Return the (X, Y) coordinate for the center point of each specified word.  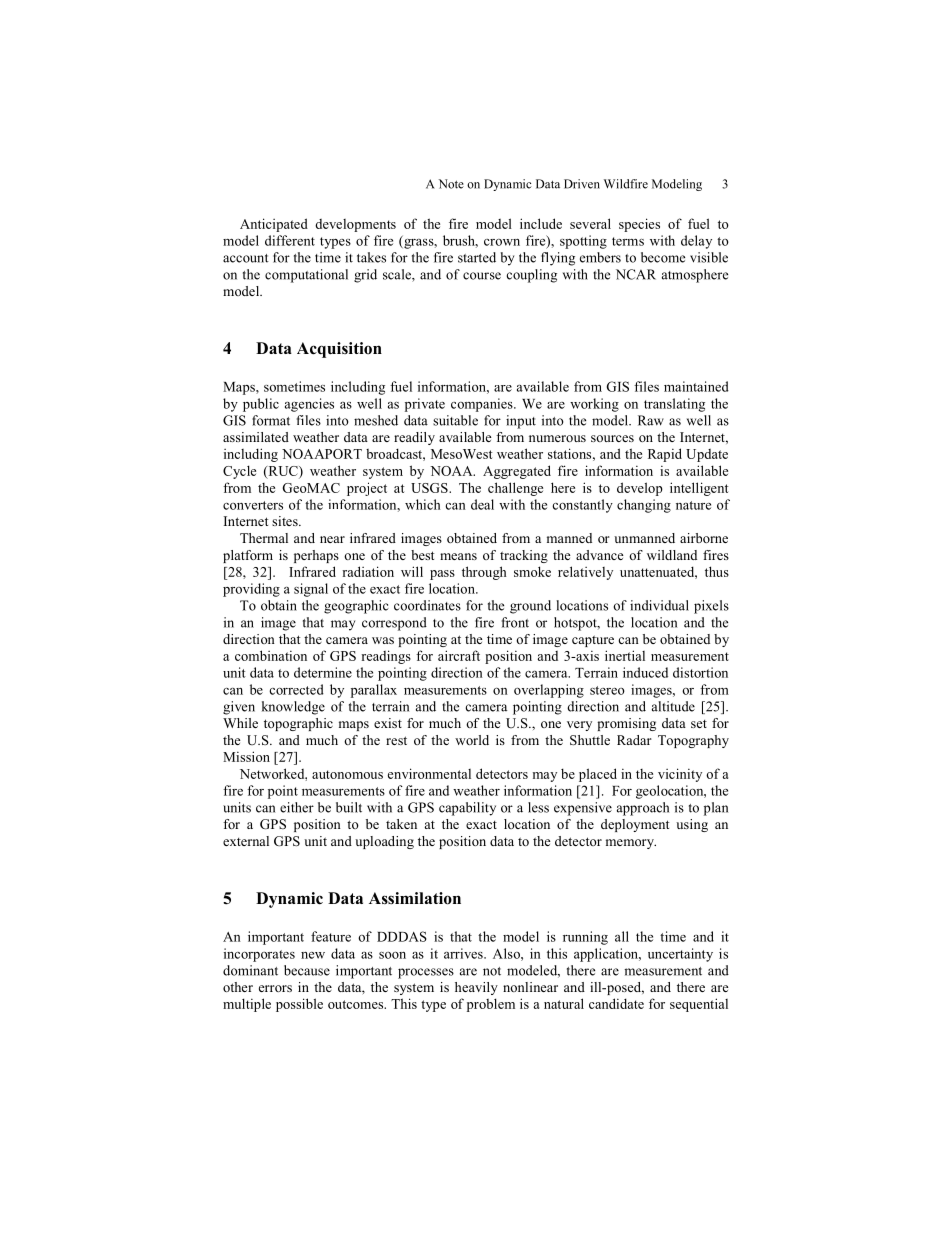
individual (659, 605)
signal (311, 590)
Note (451, 184)
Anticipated (274, 225)
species (639, 225)
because (307, 970)
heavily (476, 988)
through (484, 573)
